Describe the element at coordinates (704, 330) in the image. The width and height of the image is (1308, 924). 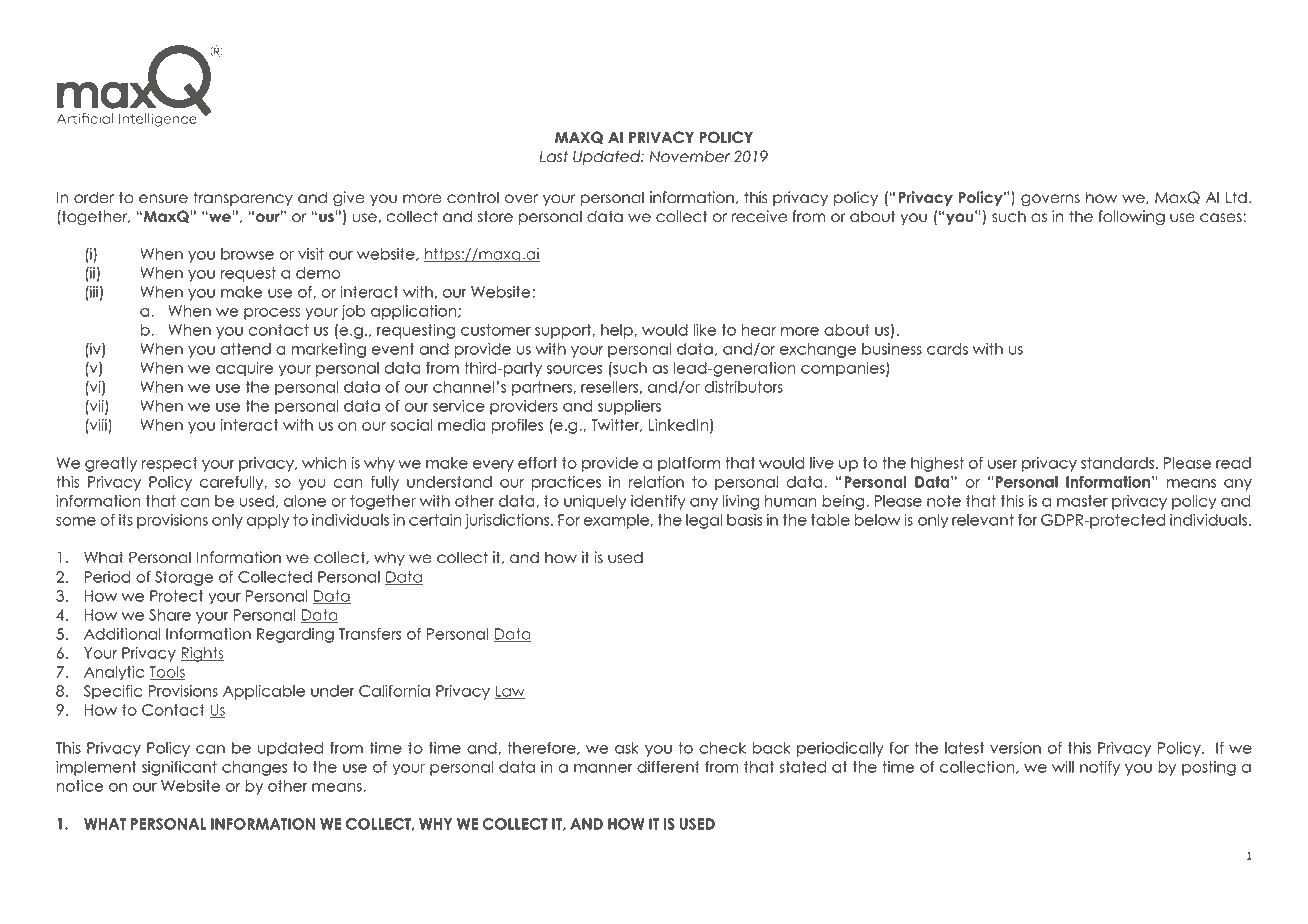
I see `like` at that location.
